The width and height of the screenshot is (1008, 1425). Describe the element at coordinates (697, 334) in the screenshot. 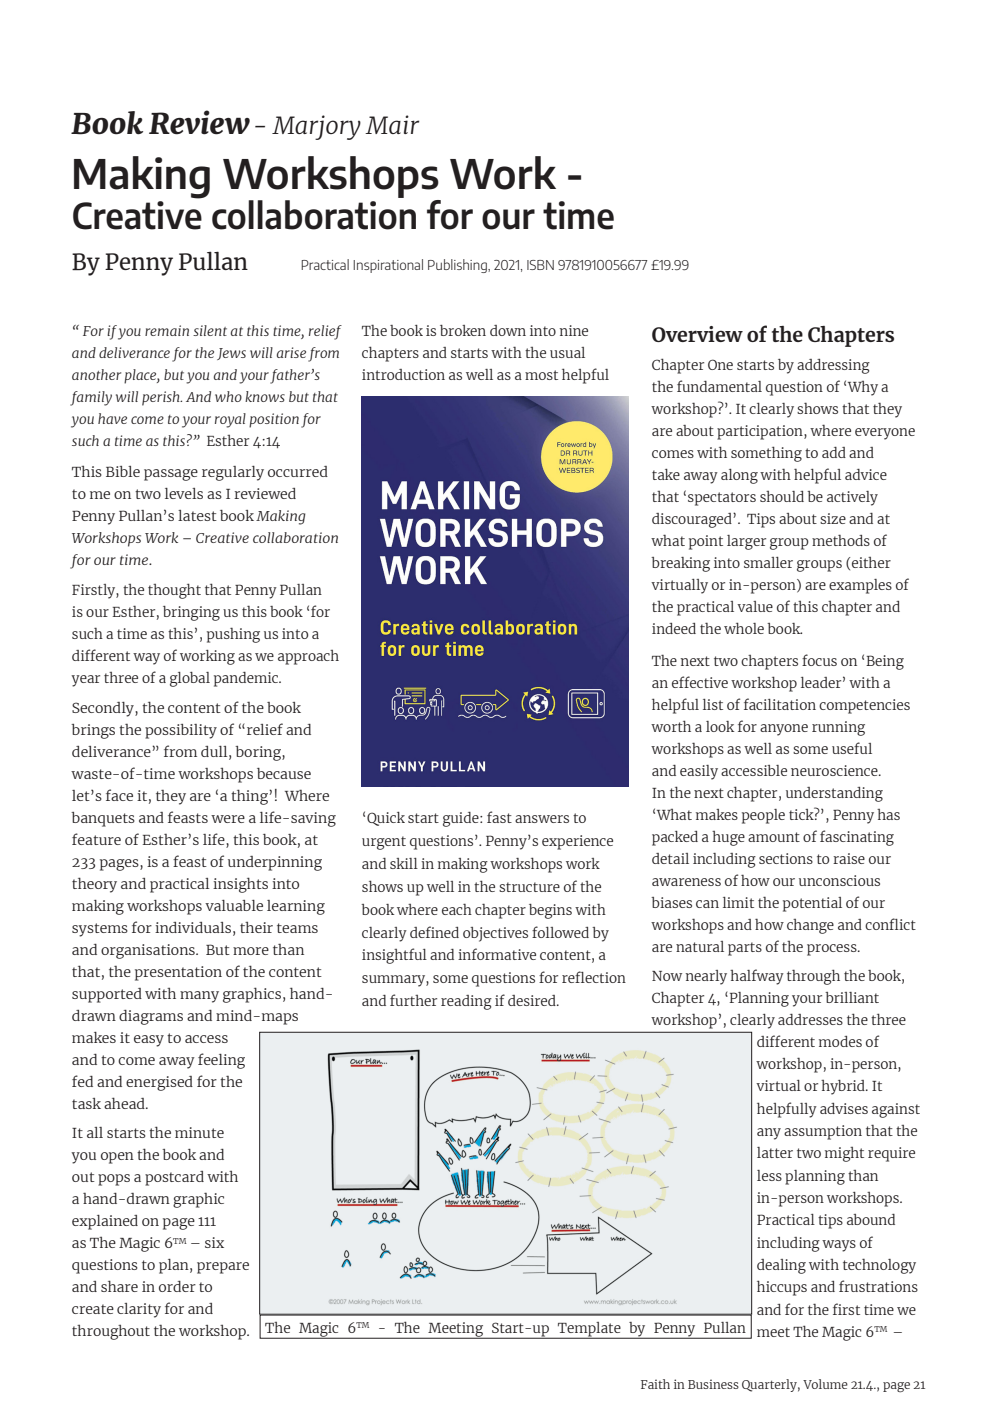

I see `Overview` at that location.
